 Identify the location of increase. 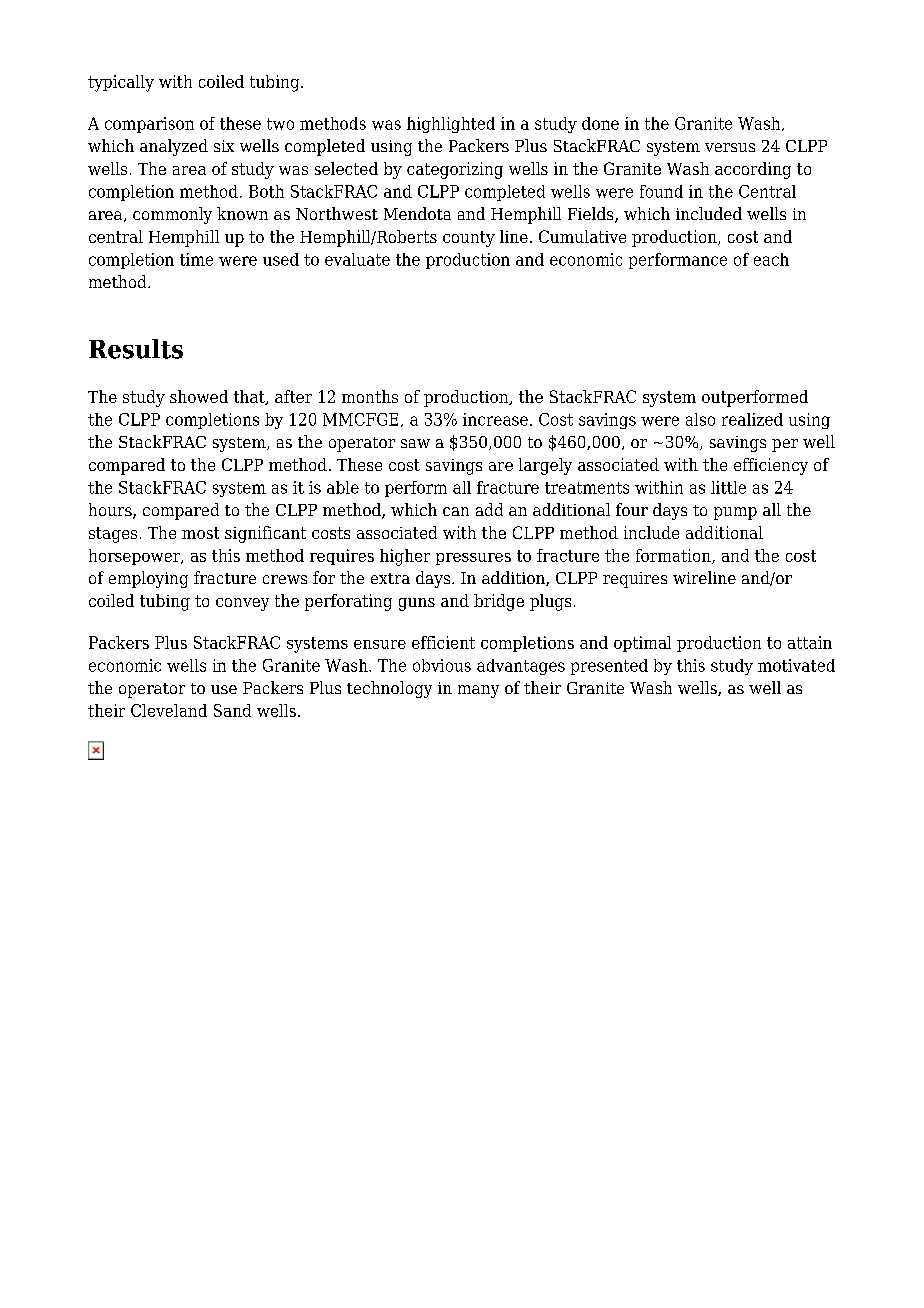
(495, 419).
